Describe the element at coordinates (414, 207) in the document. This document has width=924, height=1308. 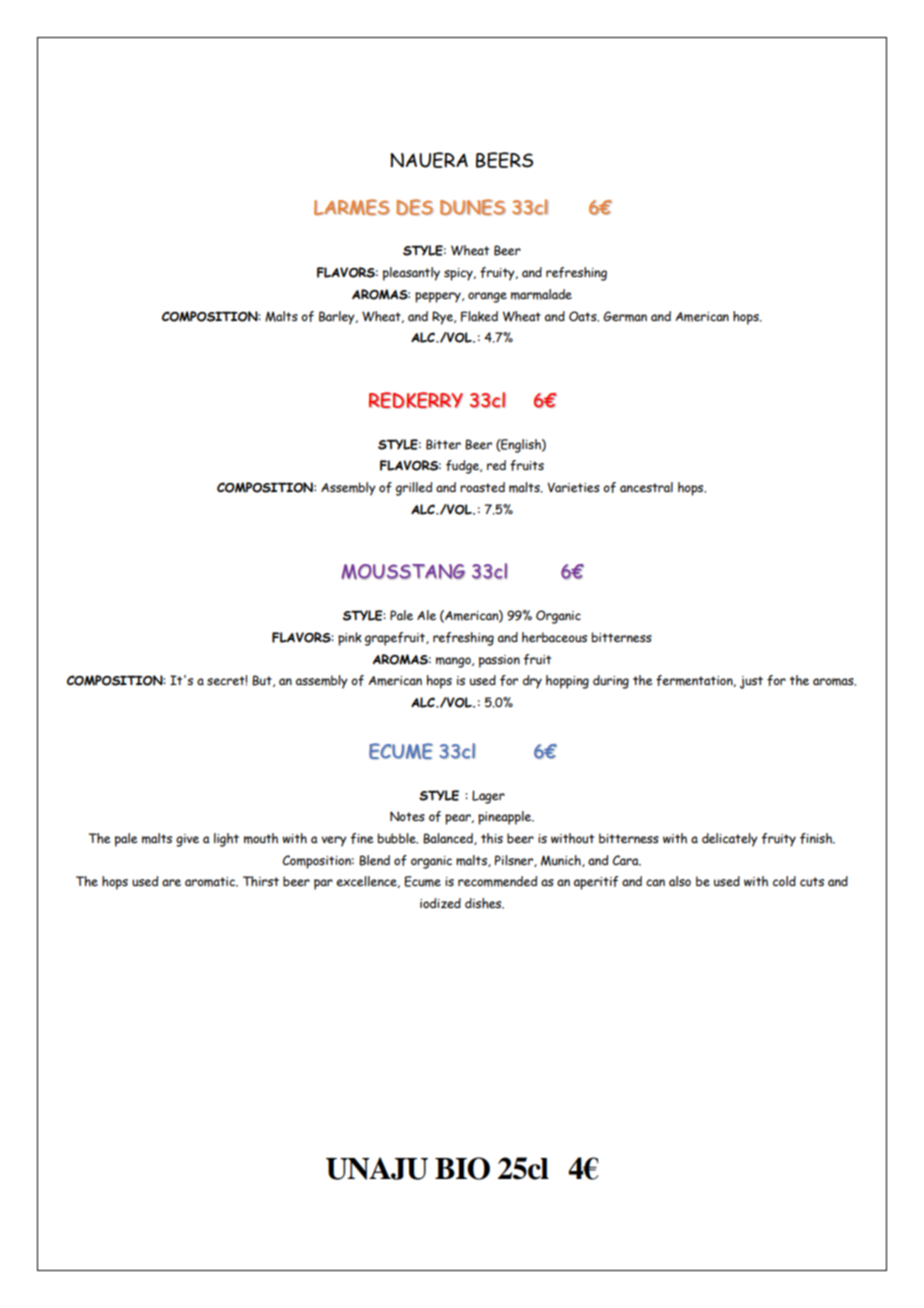
I see `DES` at that location.
